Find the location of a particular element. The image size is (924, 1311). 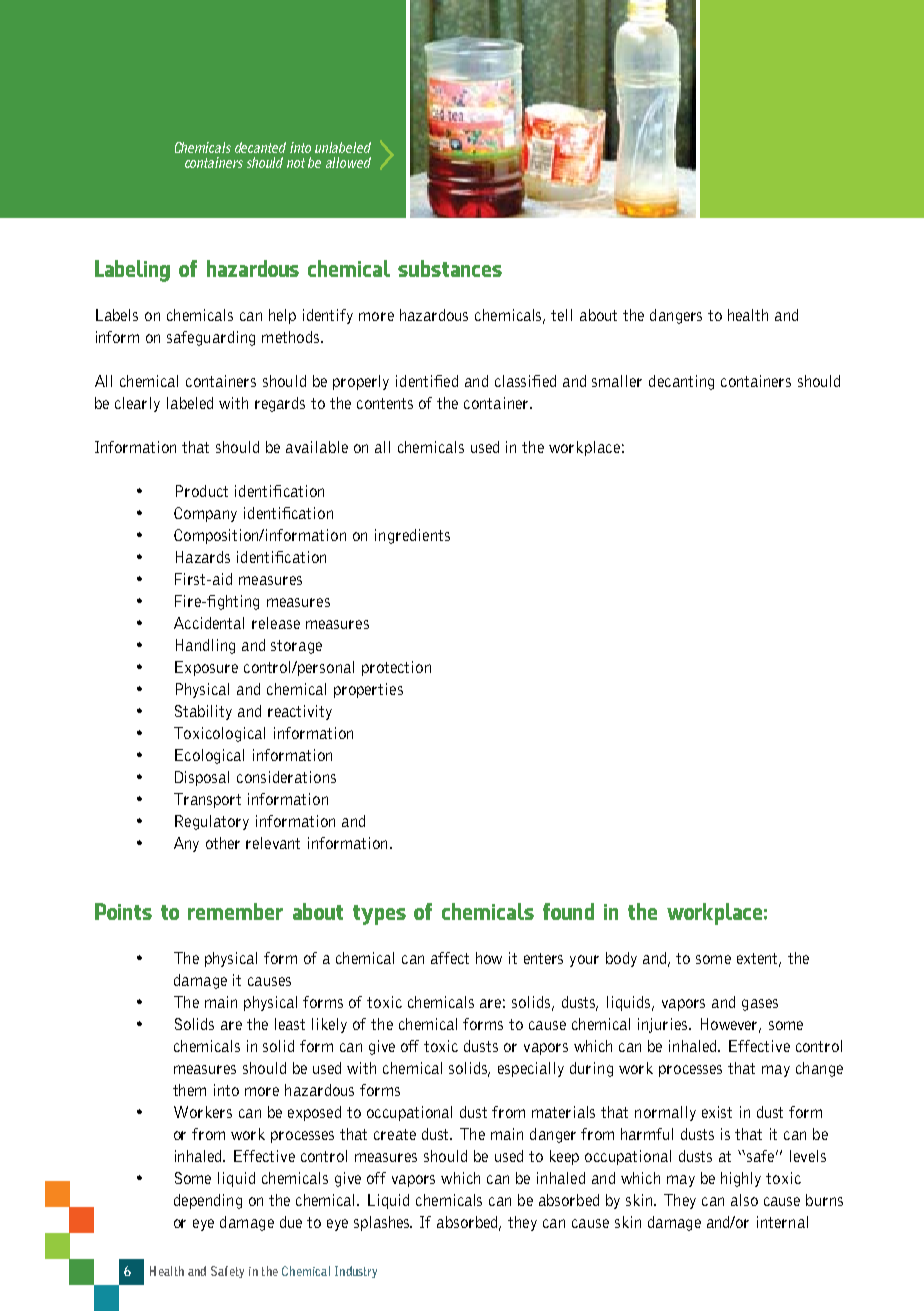

also is located at coordinates (744, 1200).
